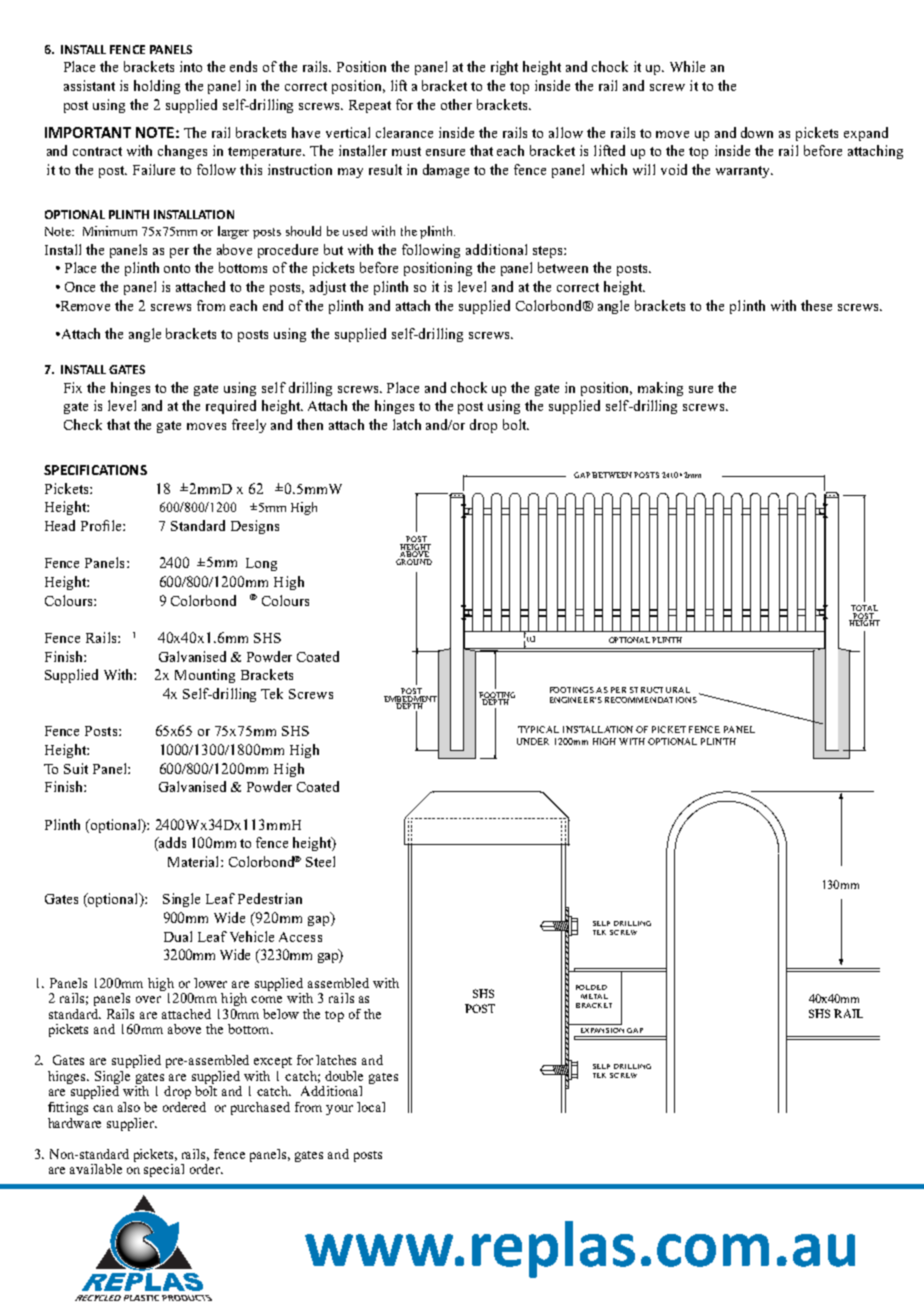 The width and height of the screenshot is (924, 1307). Describe the element at coordinates (310, 424) in the screenshot. I see `then` at that location.
